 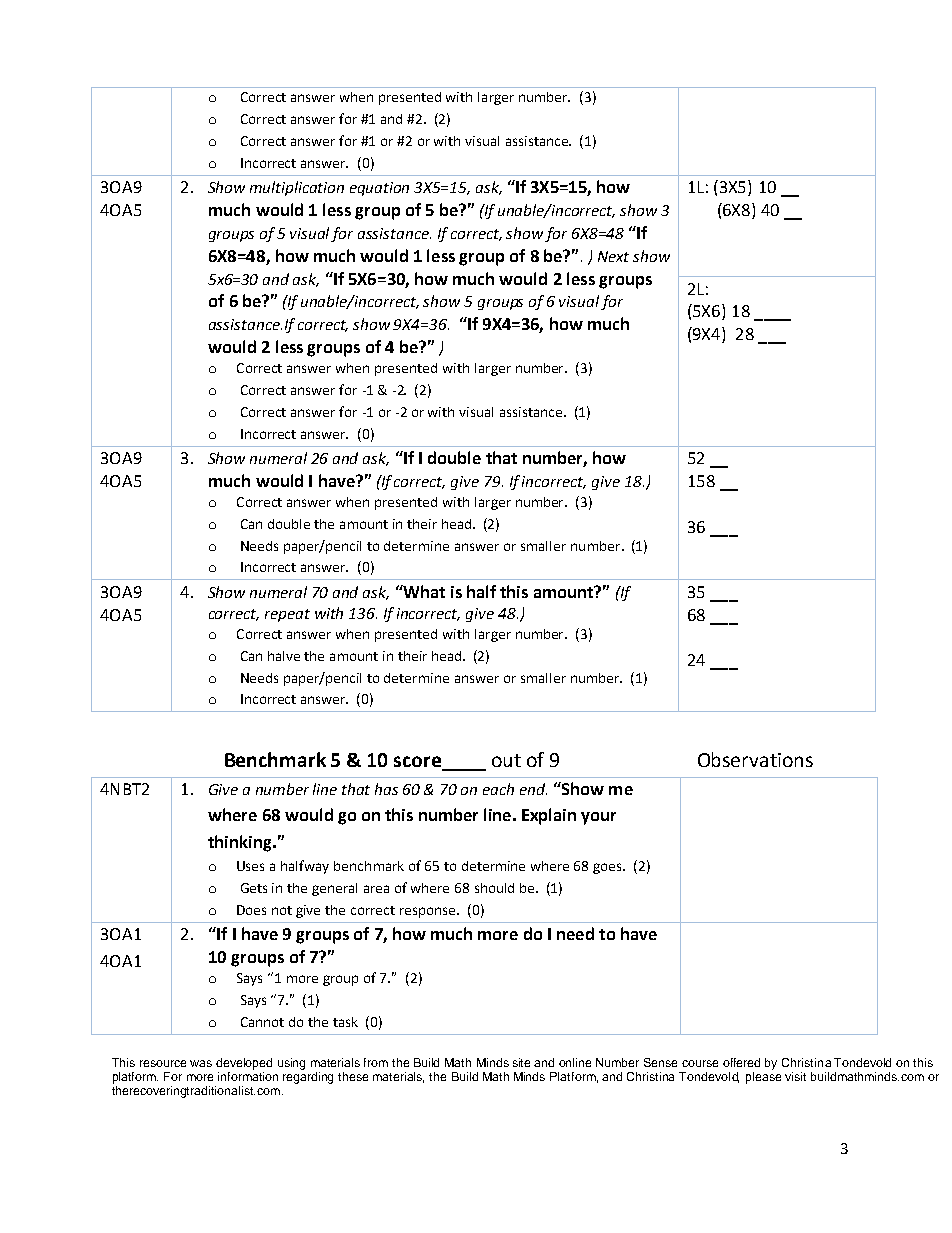 I want to click on repeat, so click(x=287, y=615).
